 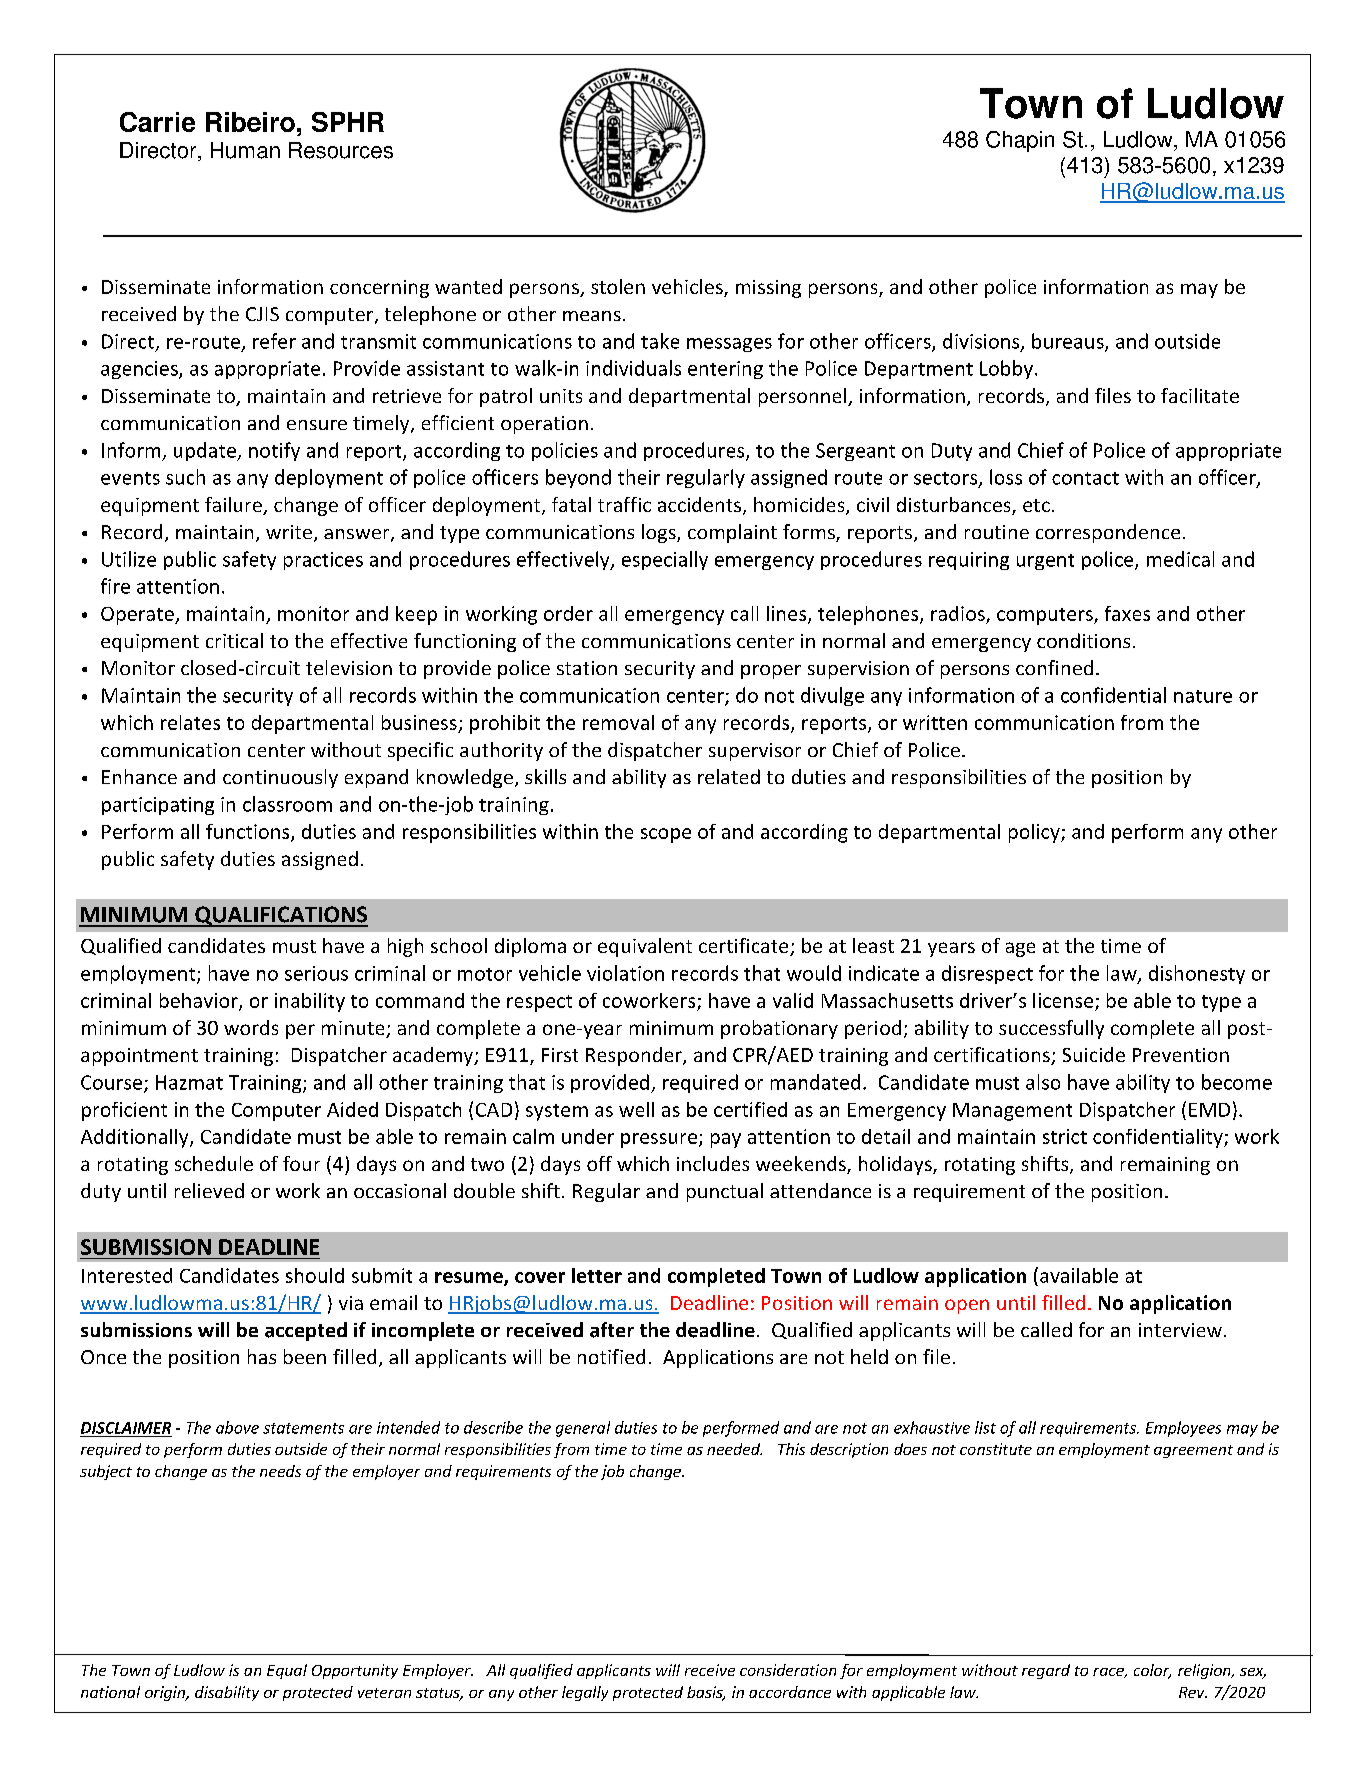 I want to click on consideration, so click(x=788, y=1670).
